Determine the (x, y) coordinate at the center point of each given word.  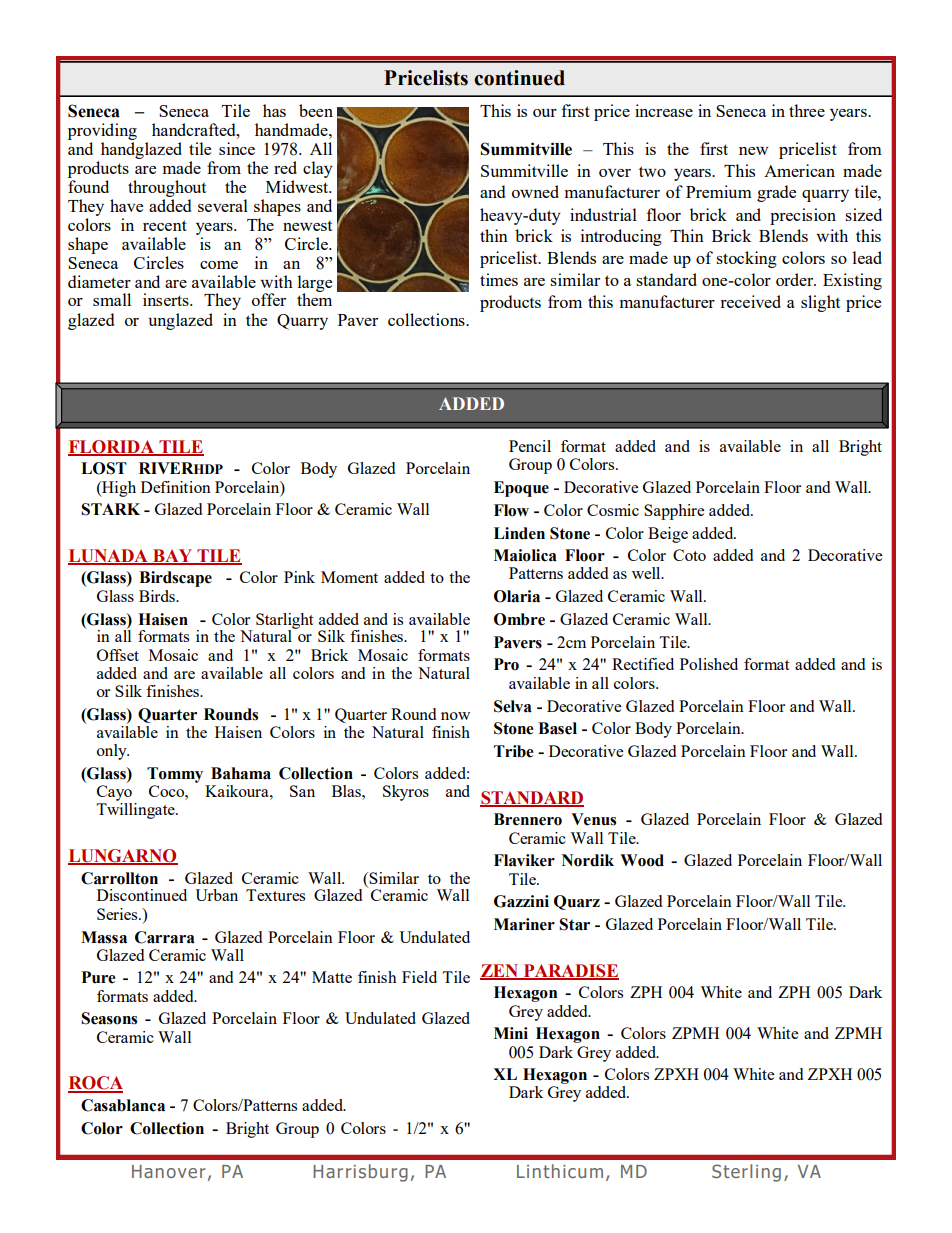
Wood (642, 860)
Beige (668, 535)
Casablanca (123, 1105)
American (799, 170)
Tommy (175, 775)
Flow (511, 510)
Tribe (514, 751)
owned (535, 191)
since (237, 148)
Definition (176, 487)
